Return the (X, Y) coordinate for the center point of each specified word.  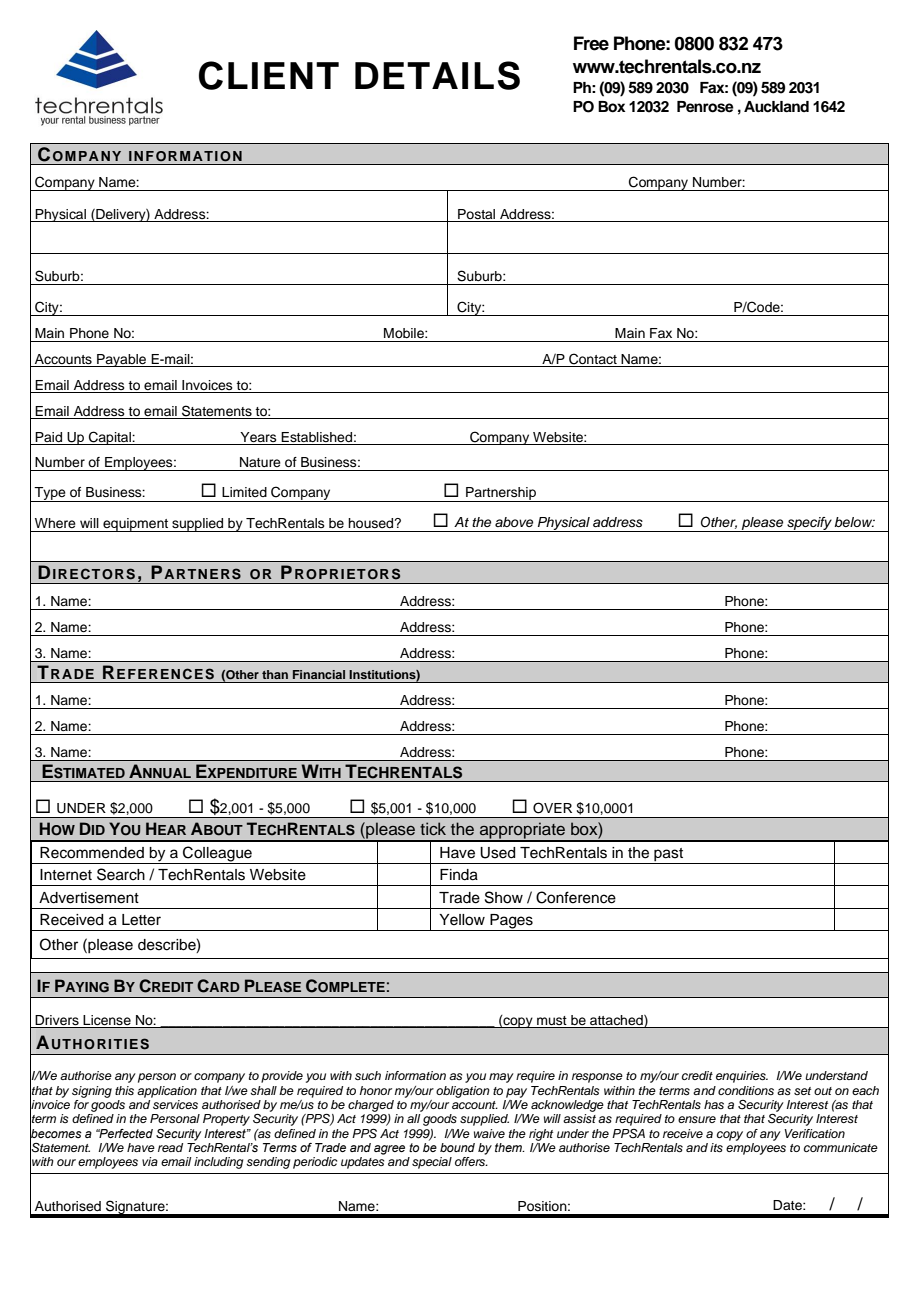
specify (809, 524)
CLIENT (269, 75)
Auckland (776, 107)
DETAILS (437, 75)
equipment (136, 525)
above (514, 522)
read (170, 1147)
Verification (814, 1133)
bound (457, 1147)
